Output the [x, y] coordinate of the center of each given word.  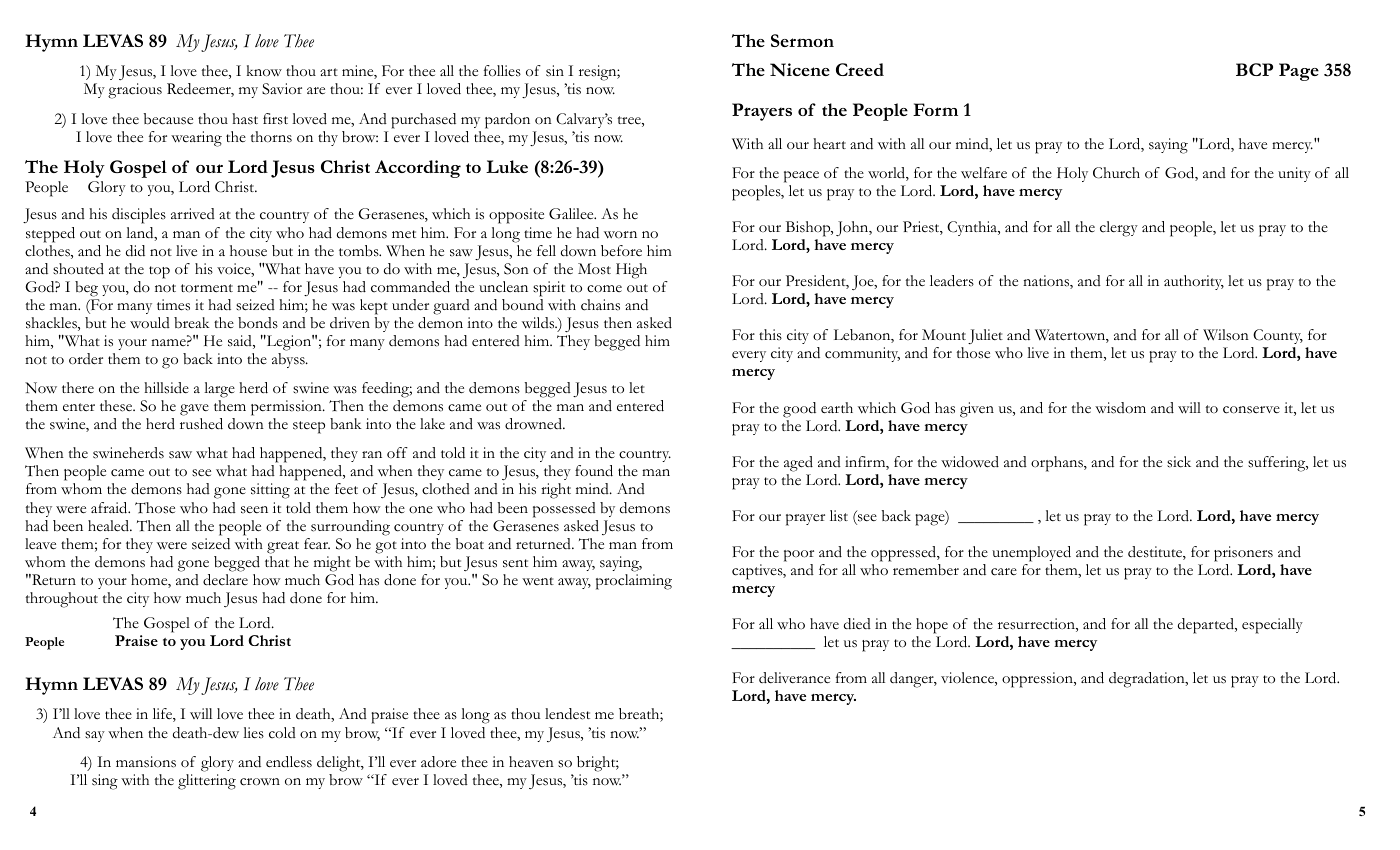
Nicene [800, 70]
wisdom [1120, 408]
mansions [146, 762]
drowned [535, 424]
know [264, 71]
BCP [1254, 69]
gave [194, 410]
